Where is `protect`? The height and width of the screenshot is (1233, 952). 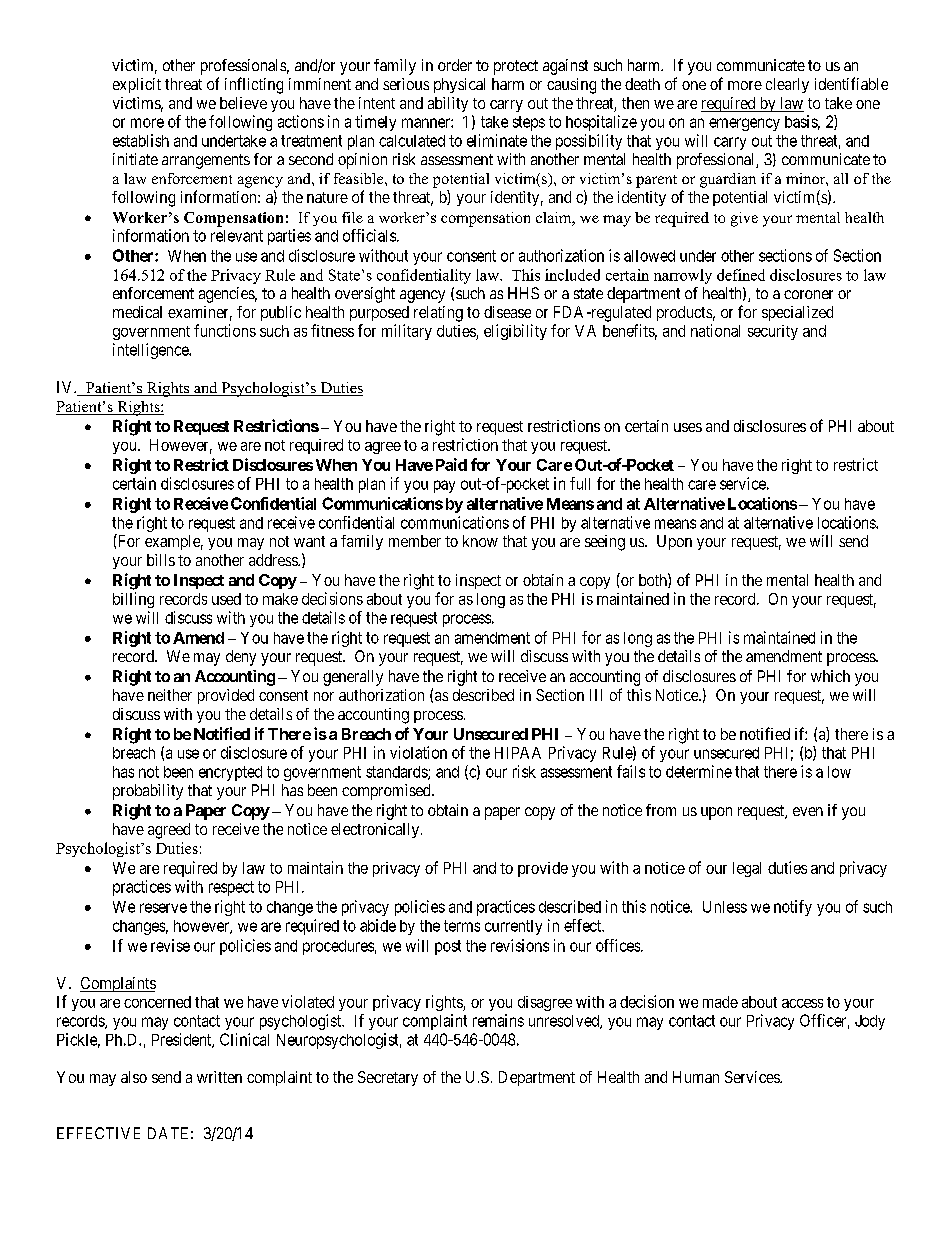 protect is located at coordinates (516, 67).
